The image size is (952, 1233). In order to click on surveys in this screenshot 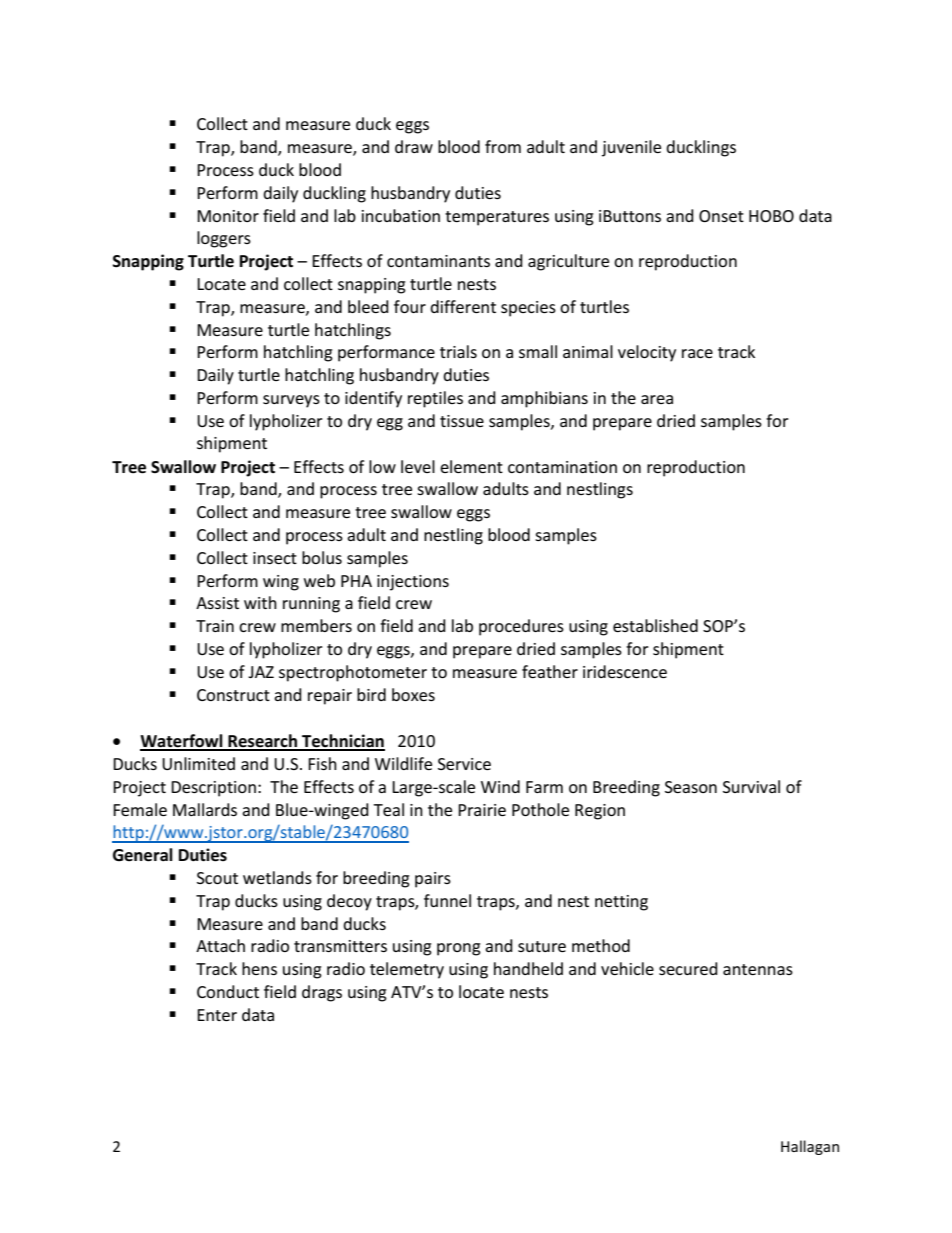, I will do `click(291, 401)`.
